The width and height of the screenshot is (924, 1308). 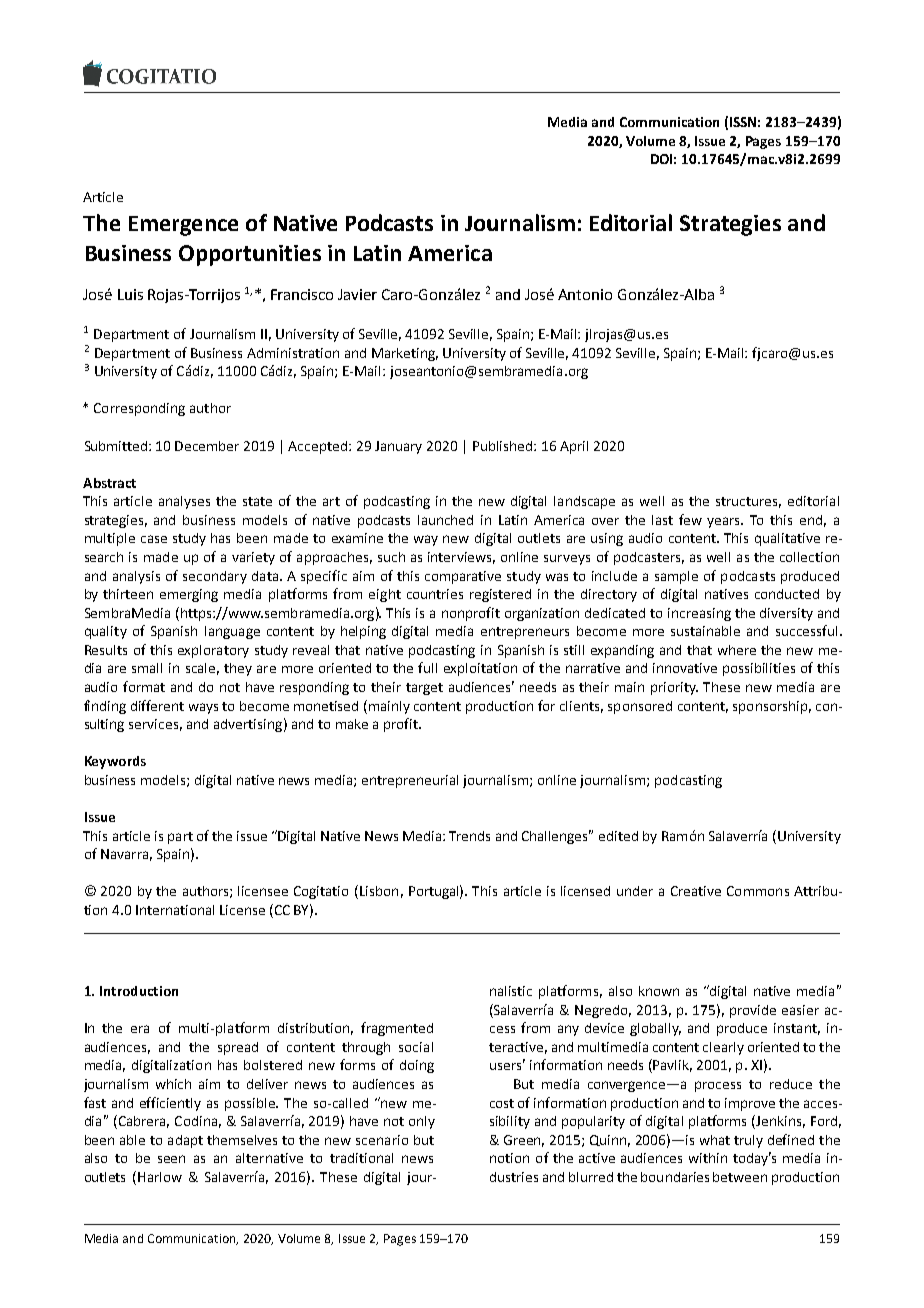 I want to click on Emergence, so click(x=183, y=226).
